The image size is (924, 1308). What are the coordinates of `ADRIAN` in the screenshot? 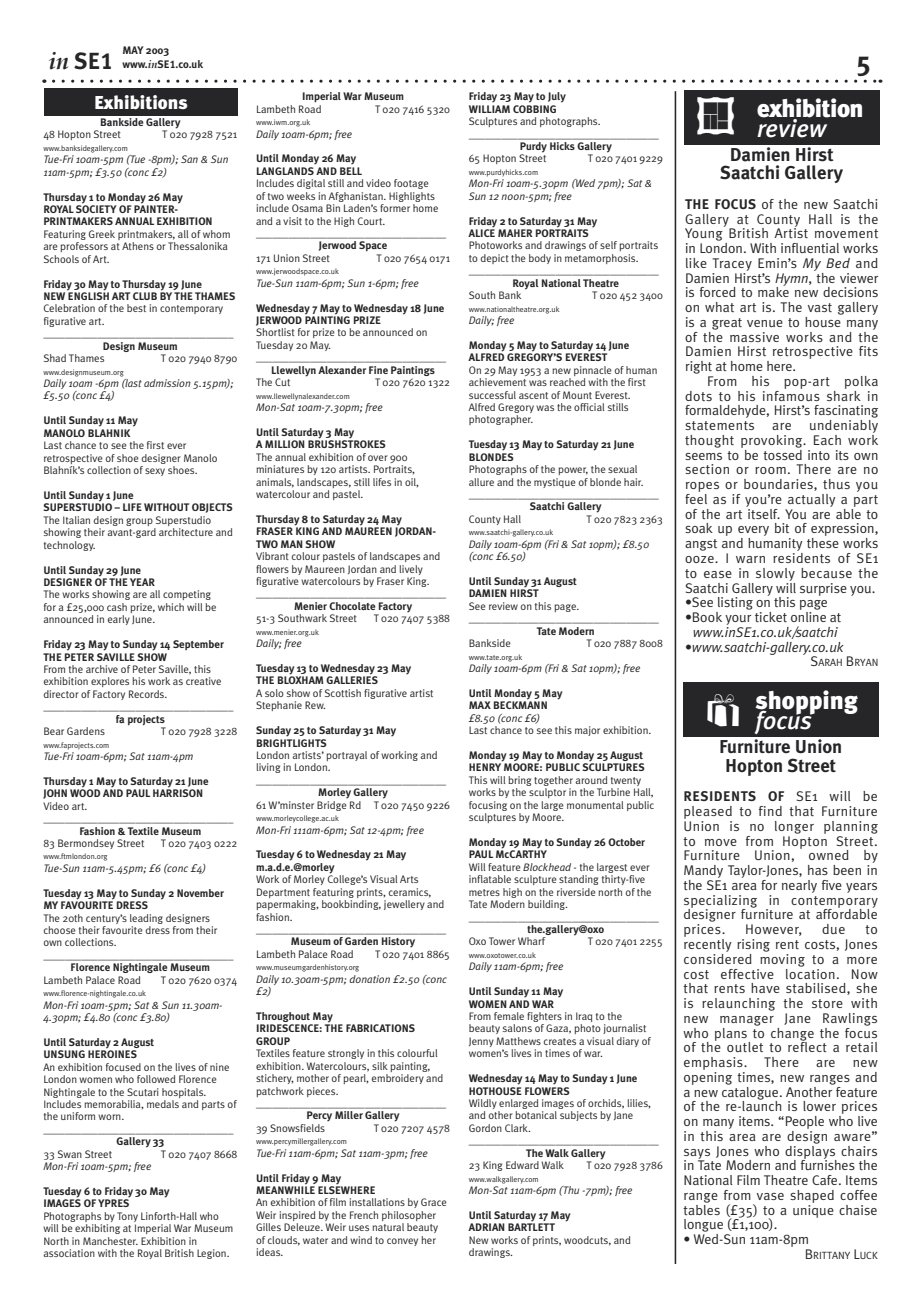 It's located at (486, 1227).
